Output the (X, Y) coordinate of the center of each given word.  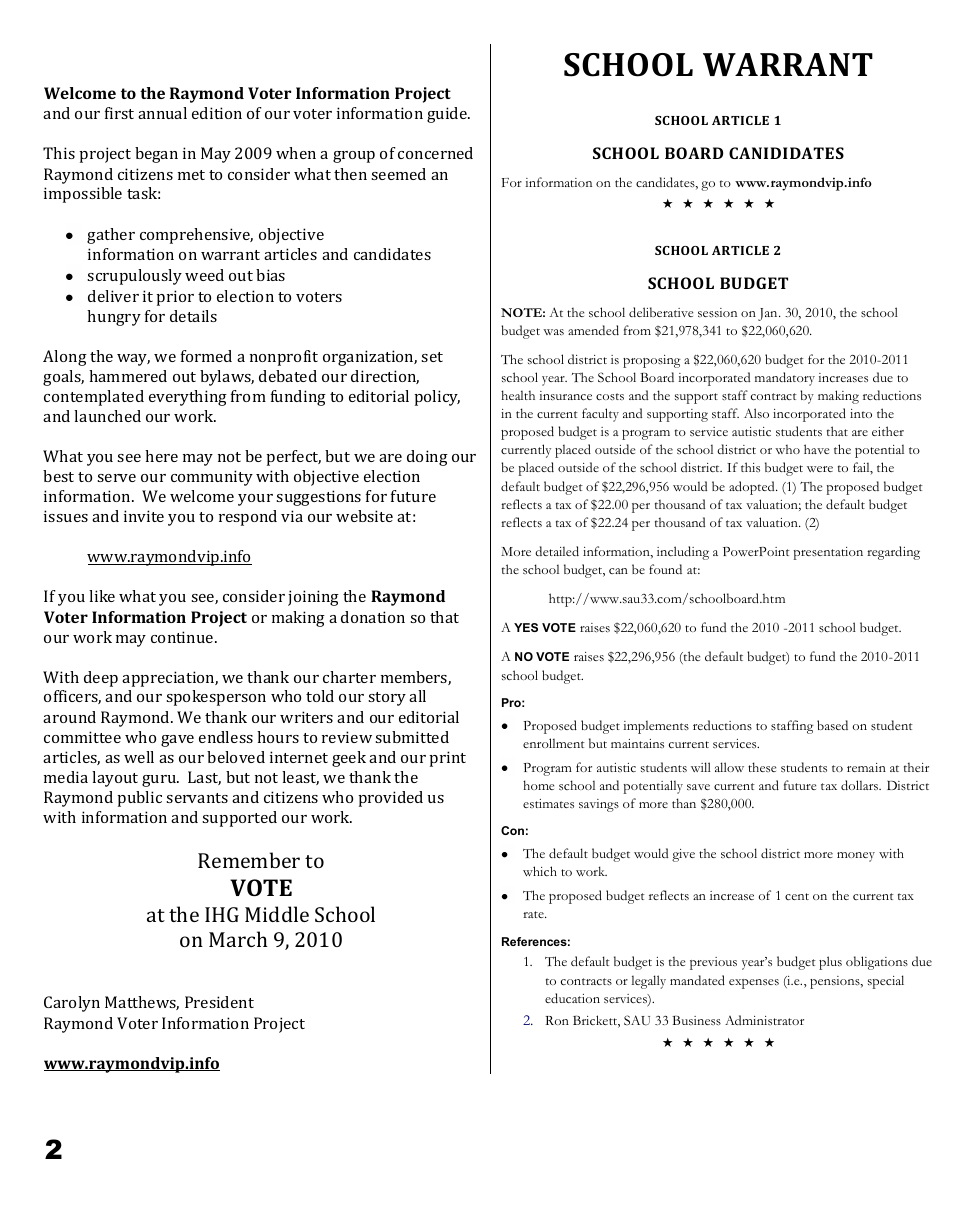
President (219, 1002)
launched (107, 416)
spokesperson (216, 698)
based (832, 725)
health (518, 395)
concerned (435, 153)
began (156, 155)
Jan (769, 314)
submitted (412, 737)
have (816, 449)
